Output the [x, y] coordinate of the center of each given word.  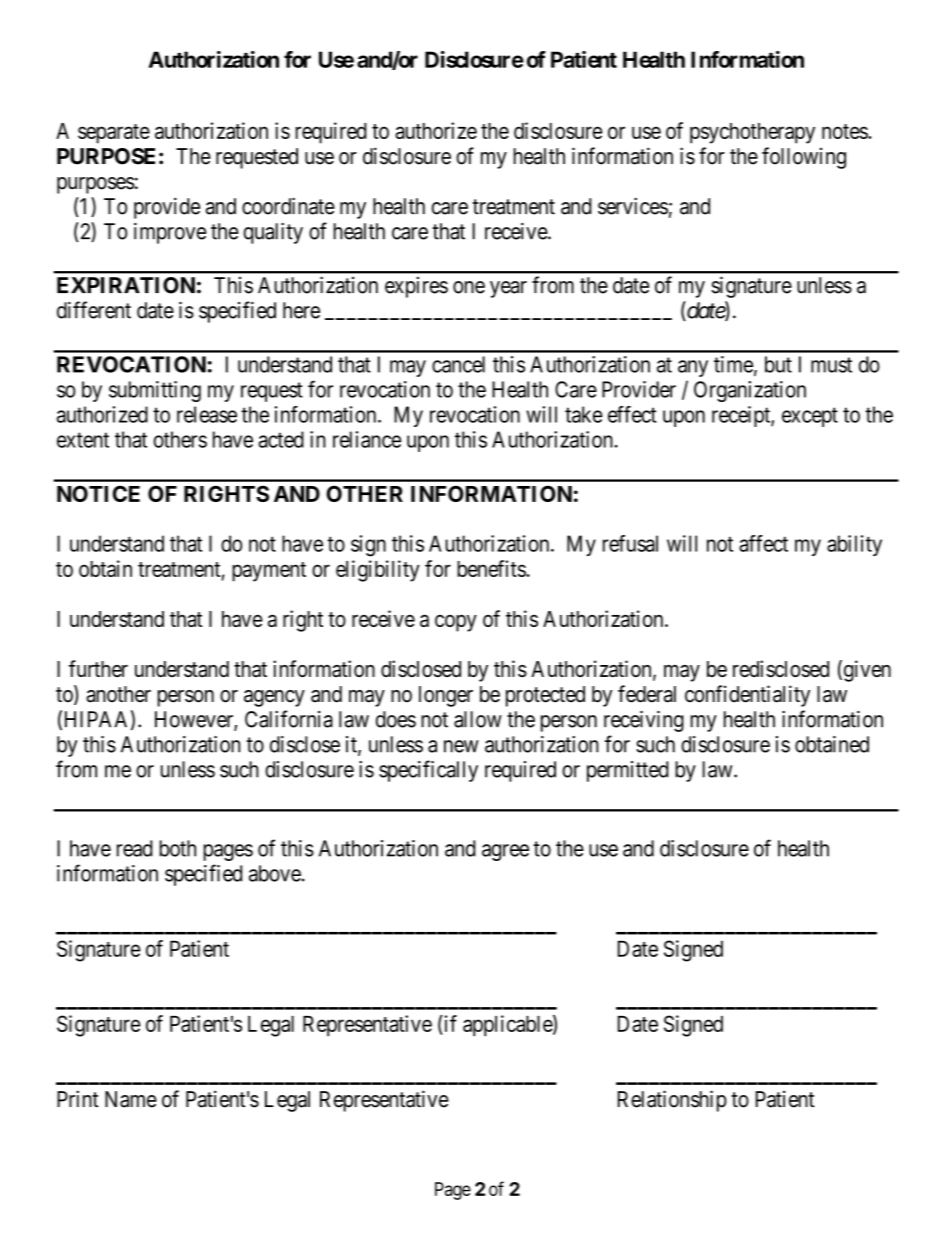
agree [505, 852]
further [98, 668]
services [633, 206]
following [804, 158]
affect [763, 543]
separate [114, 134]
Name [131, 1099]
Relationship [672, 1101]
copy [456, 623]
